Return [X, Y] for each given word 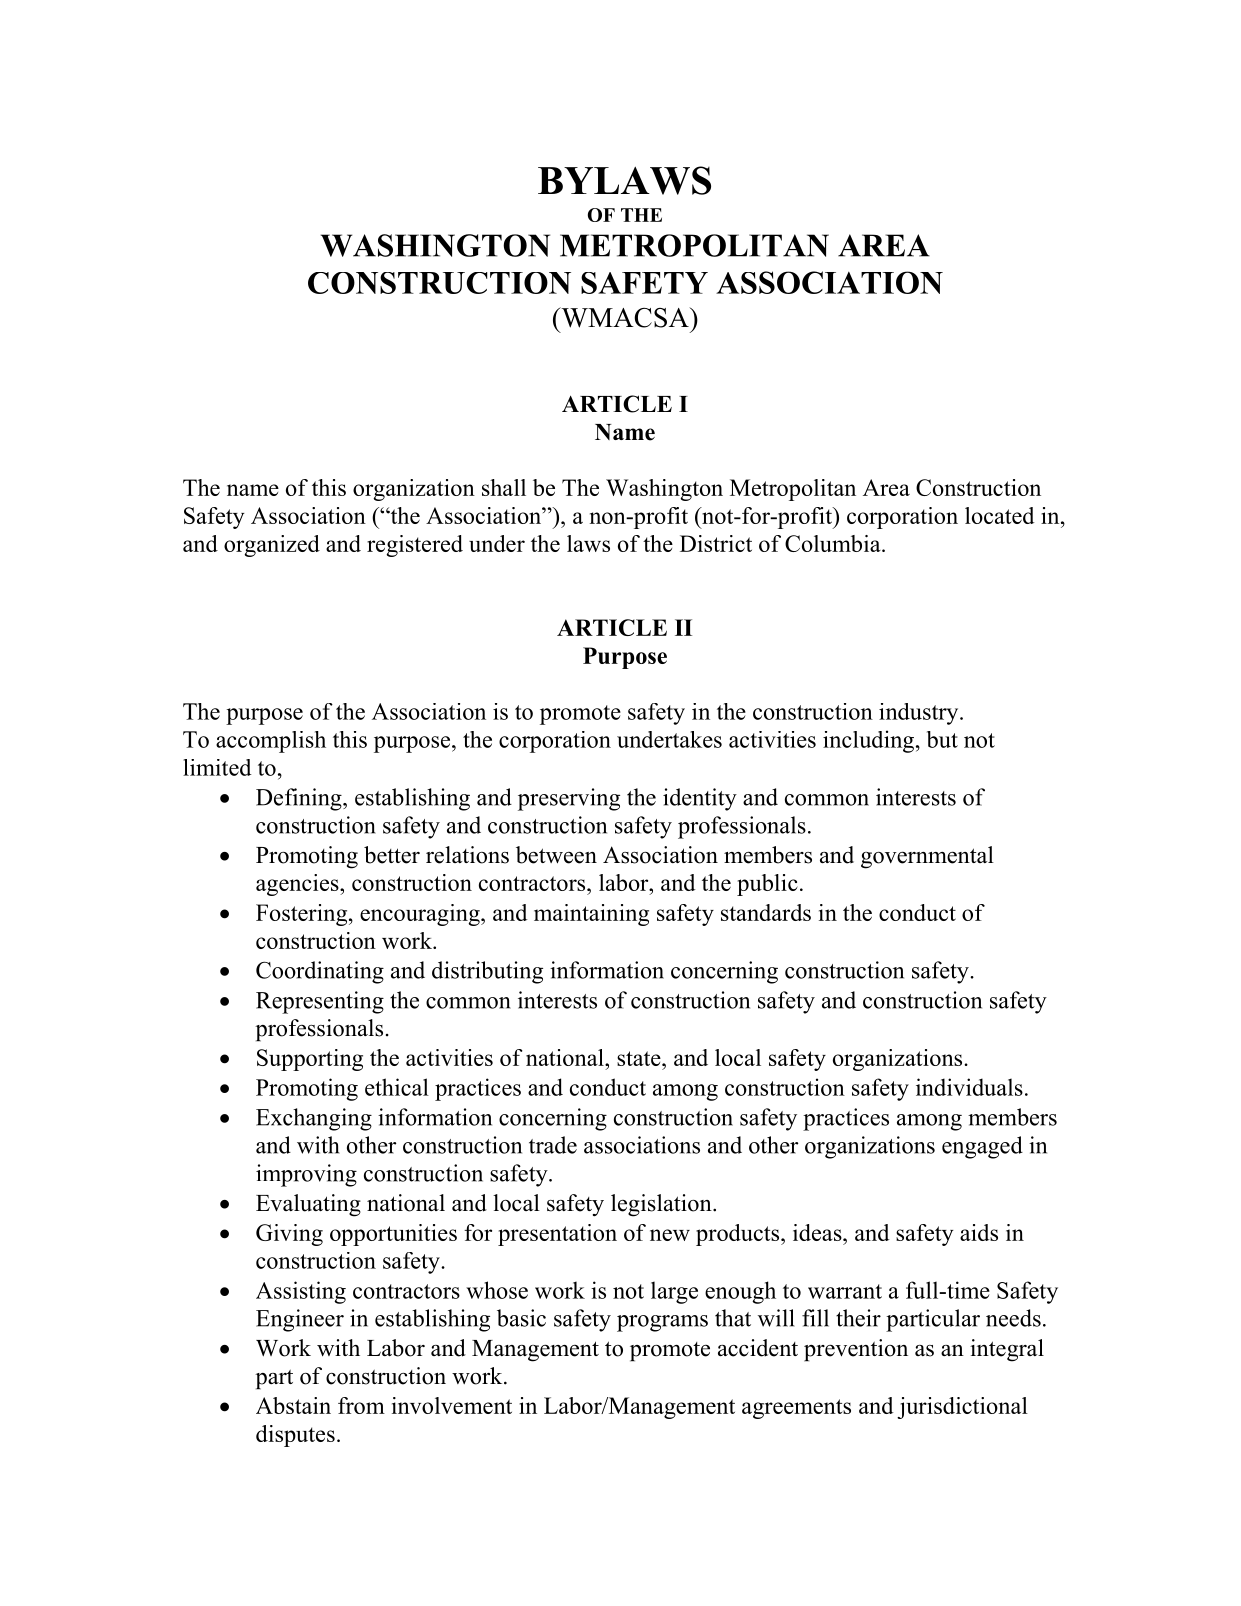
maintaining [591, 915]
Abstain [293, 1405]
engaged [982, 1147]
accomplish [271, 742]
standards [766, 912]
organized [272, 546]
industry [920, 714]
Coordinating [320, 972]
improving [306, 1175]
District [716, 543]
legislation [662, 1205]
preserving [569, 799]
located [1000, 515]
